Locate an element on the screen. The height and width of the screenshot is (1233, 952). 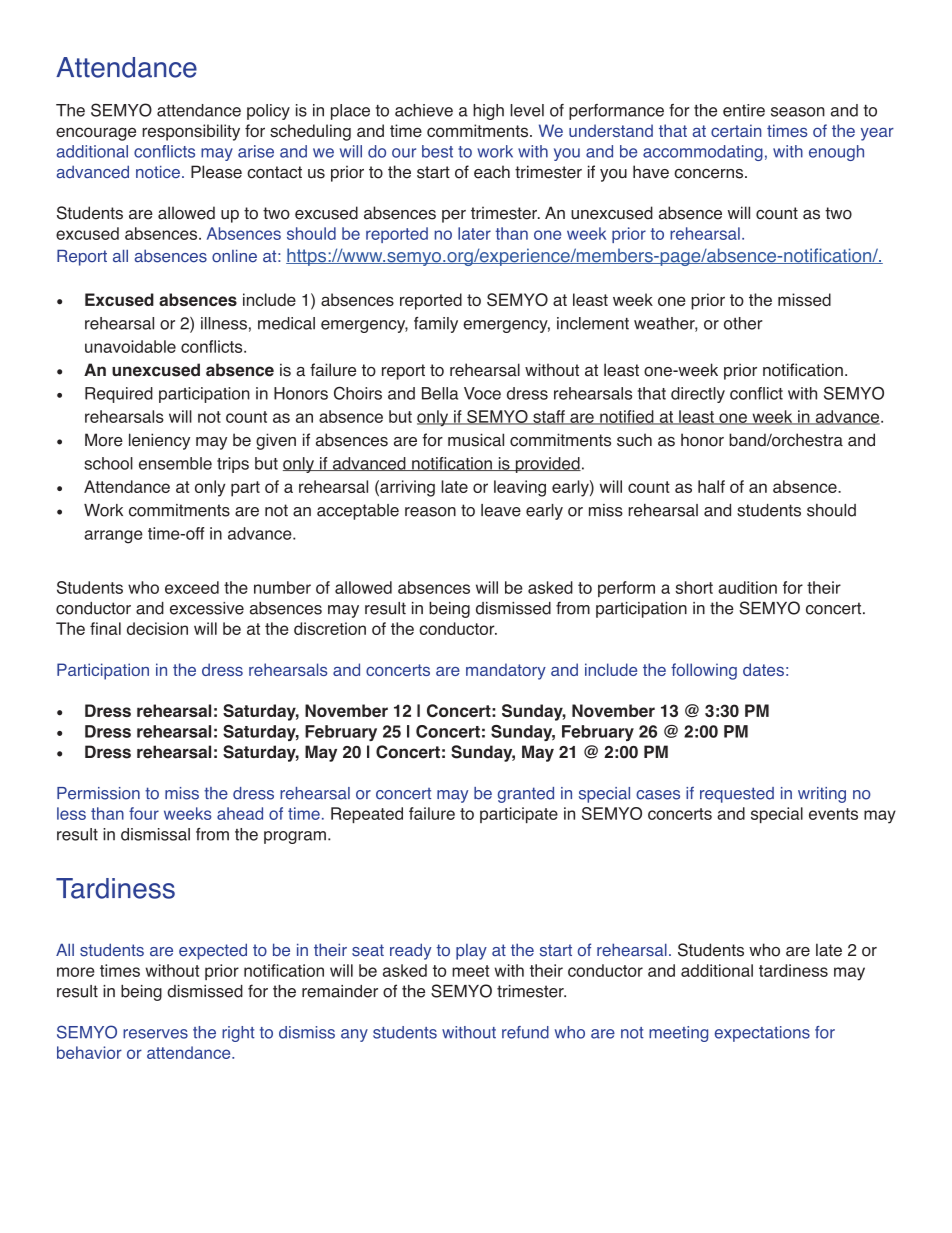
dates is located at coordinates (763, 669).
